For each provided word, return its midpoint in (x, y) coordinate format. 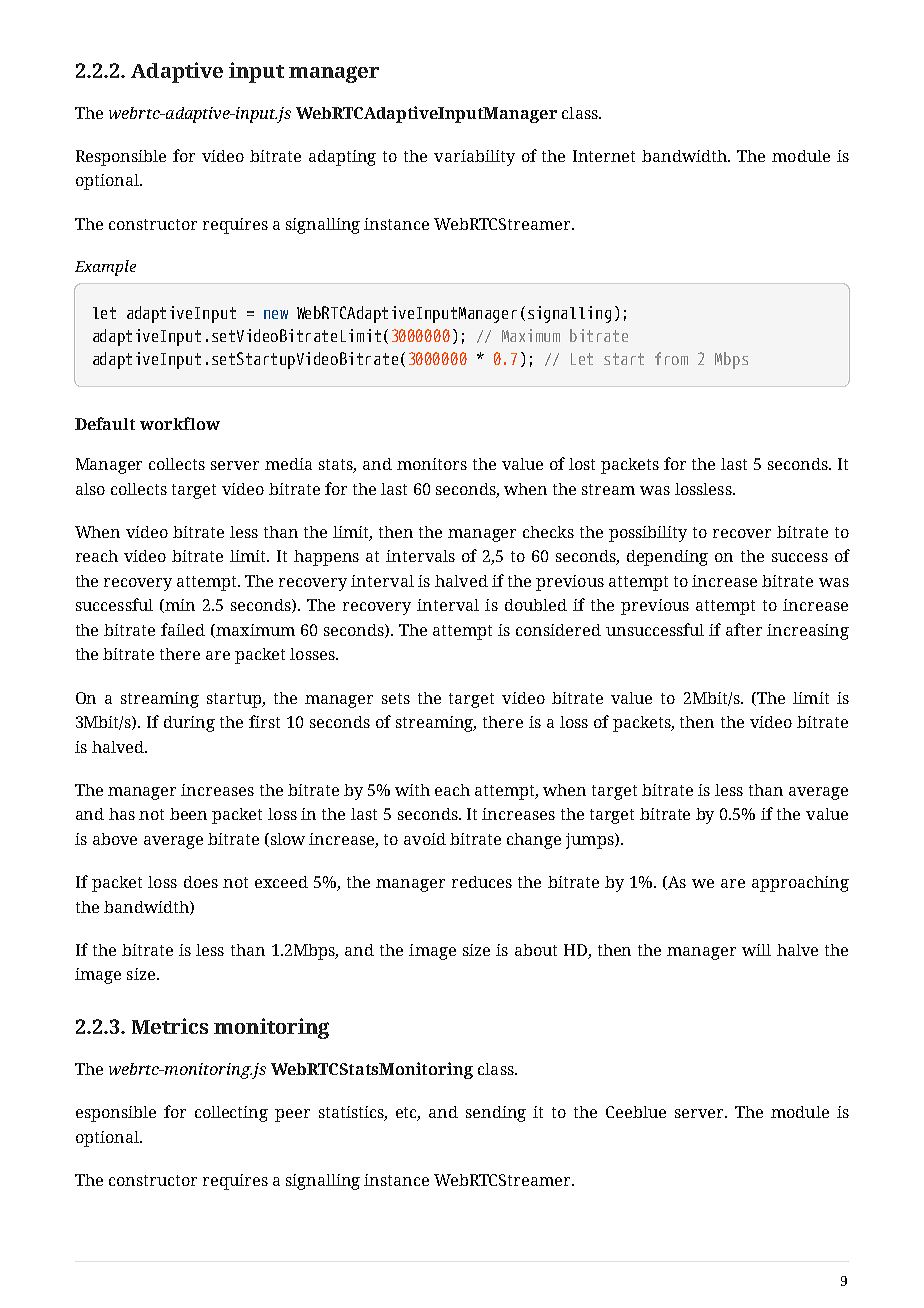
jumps (591, 841)
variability (474, 158)
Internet (604, 156)
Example (105, 268)
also (90, 489)
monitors (432, 464)
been (188, 814)
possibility (648, 534)
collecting (231, 1114)
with (412, 790)
